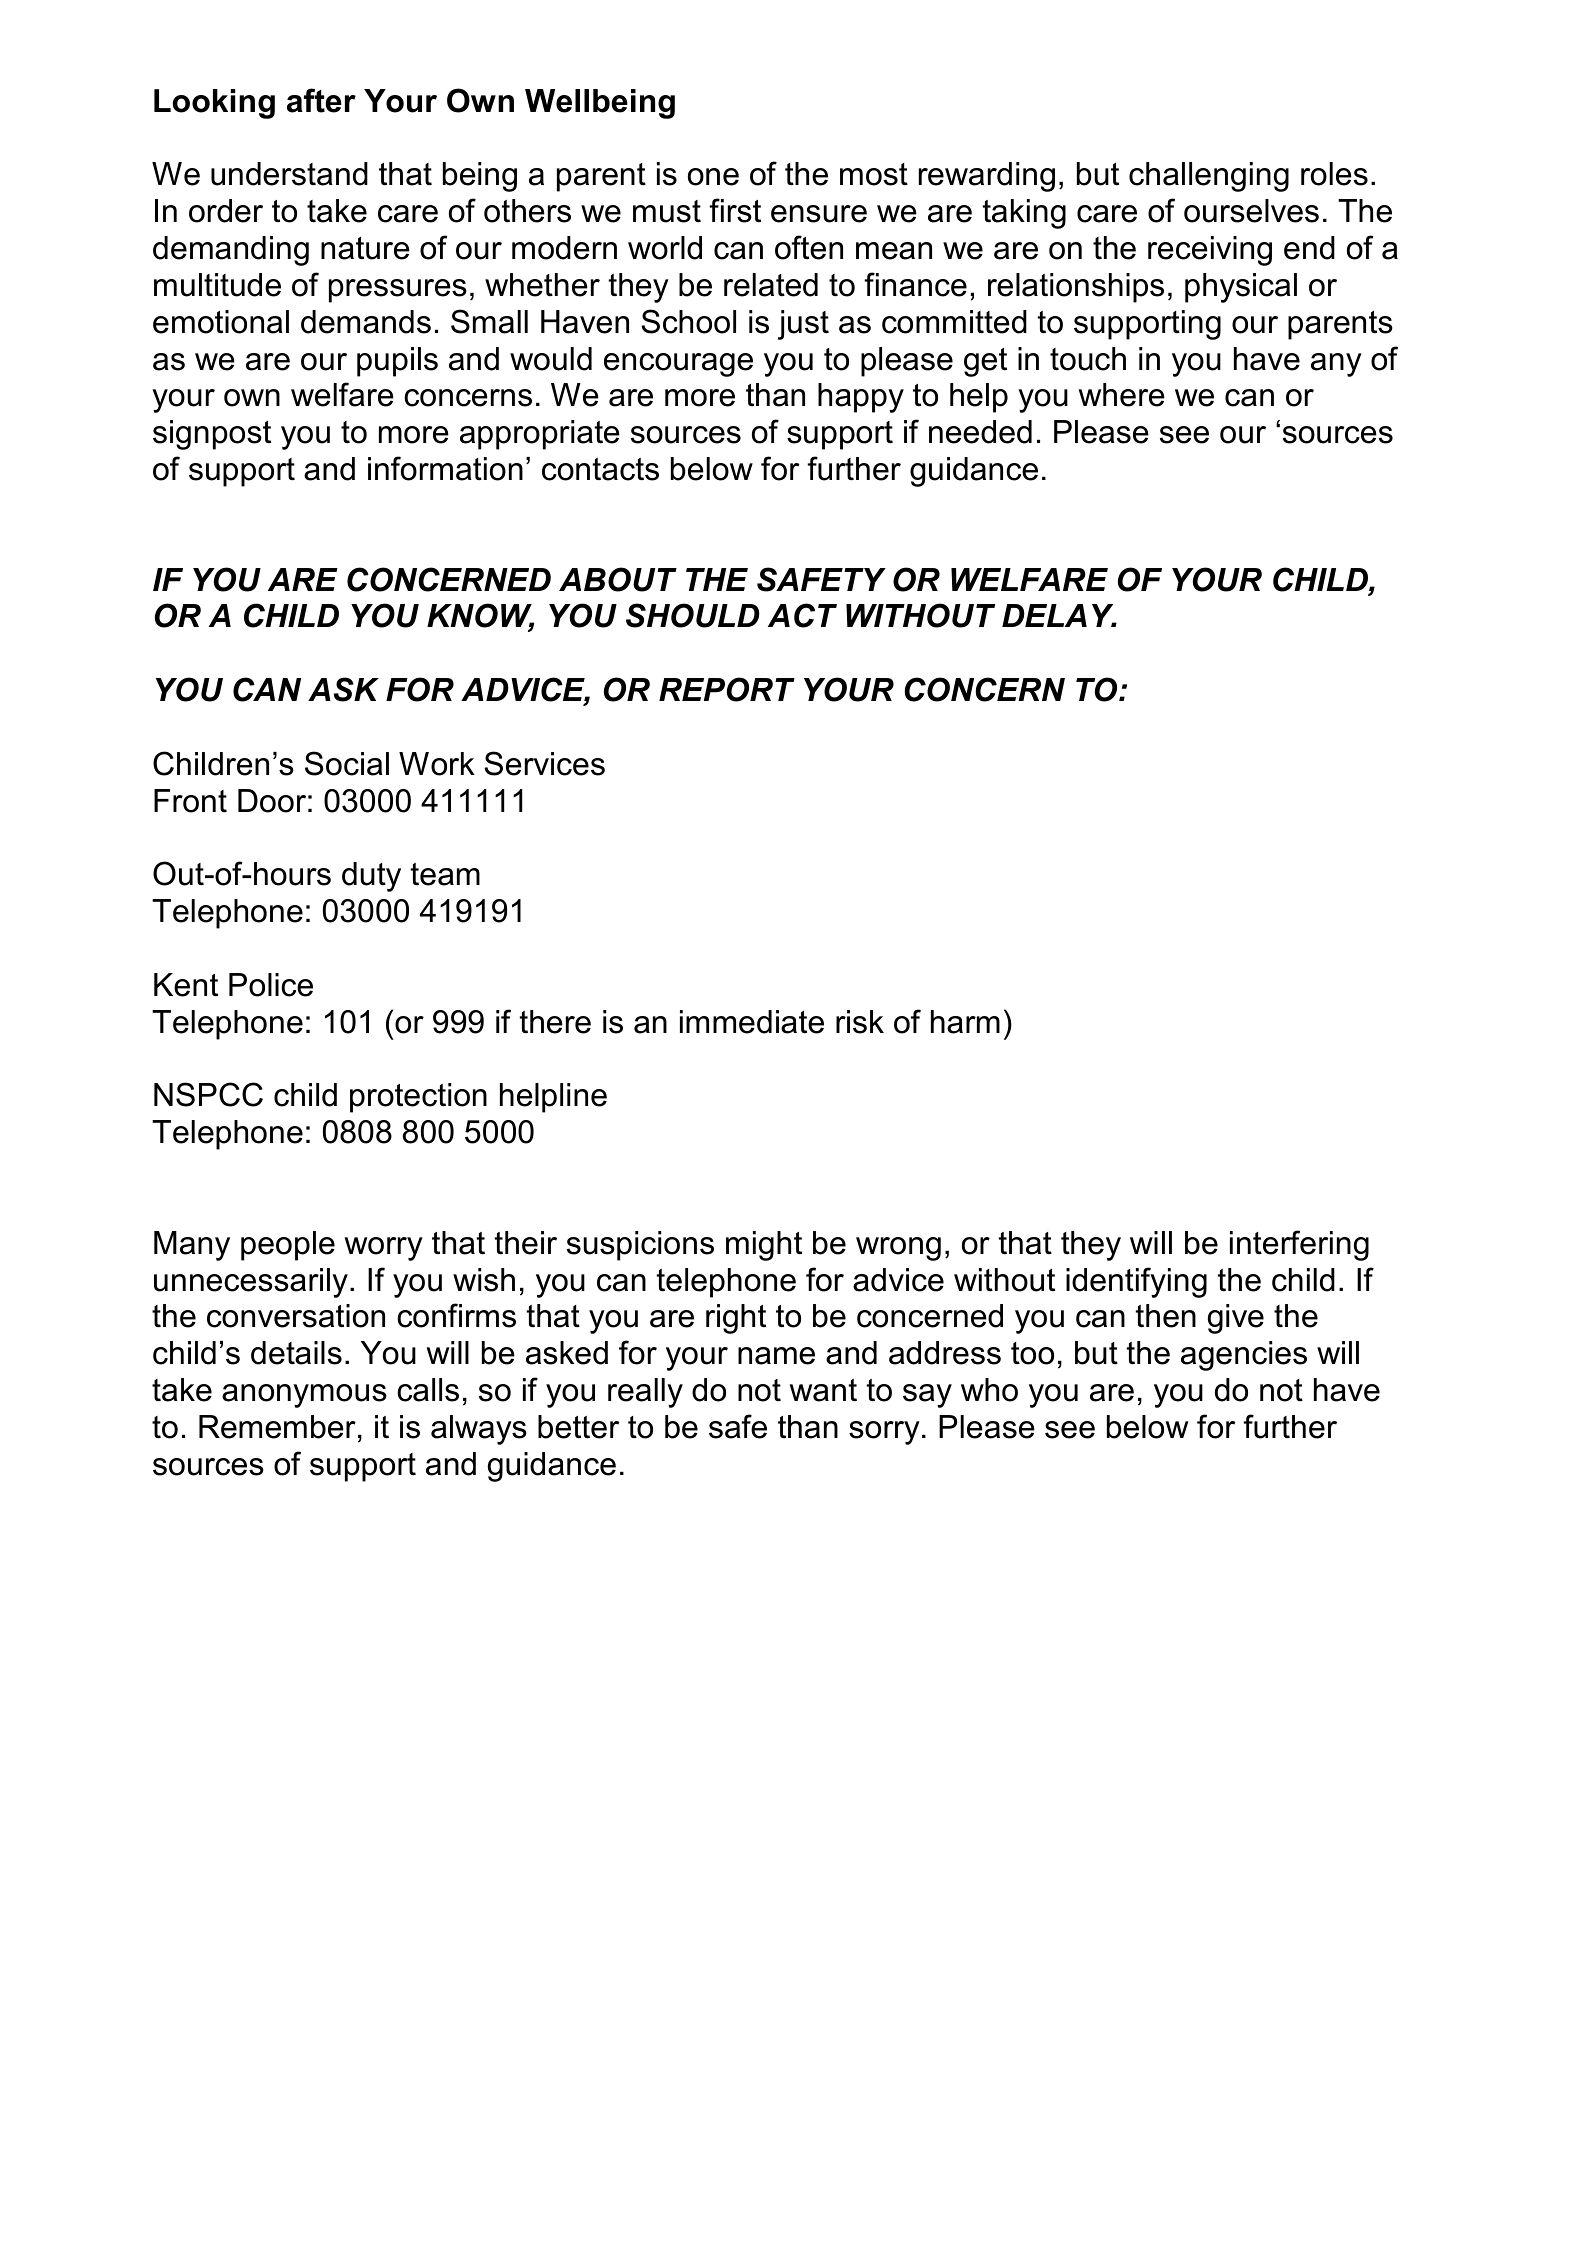 This screenshot has height=2248, width=1590. What do you see at coordinates (965, 1022) in the screenshot?
I see `harm` at bounding box center [965, 1022].
